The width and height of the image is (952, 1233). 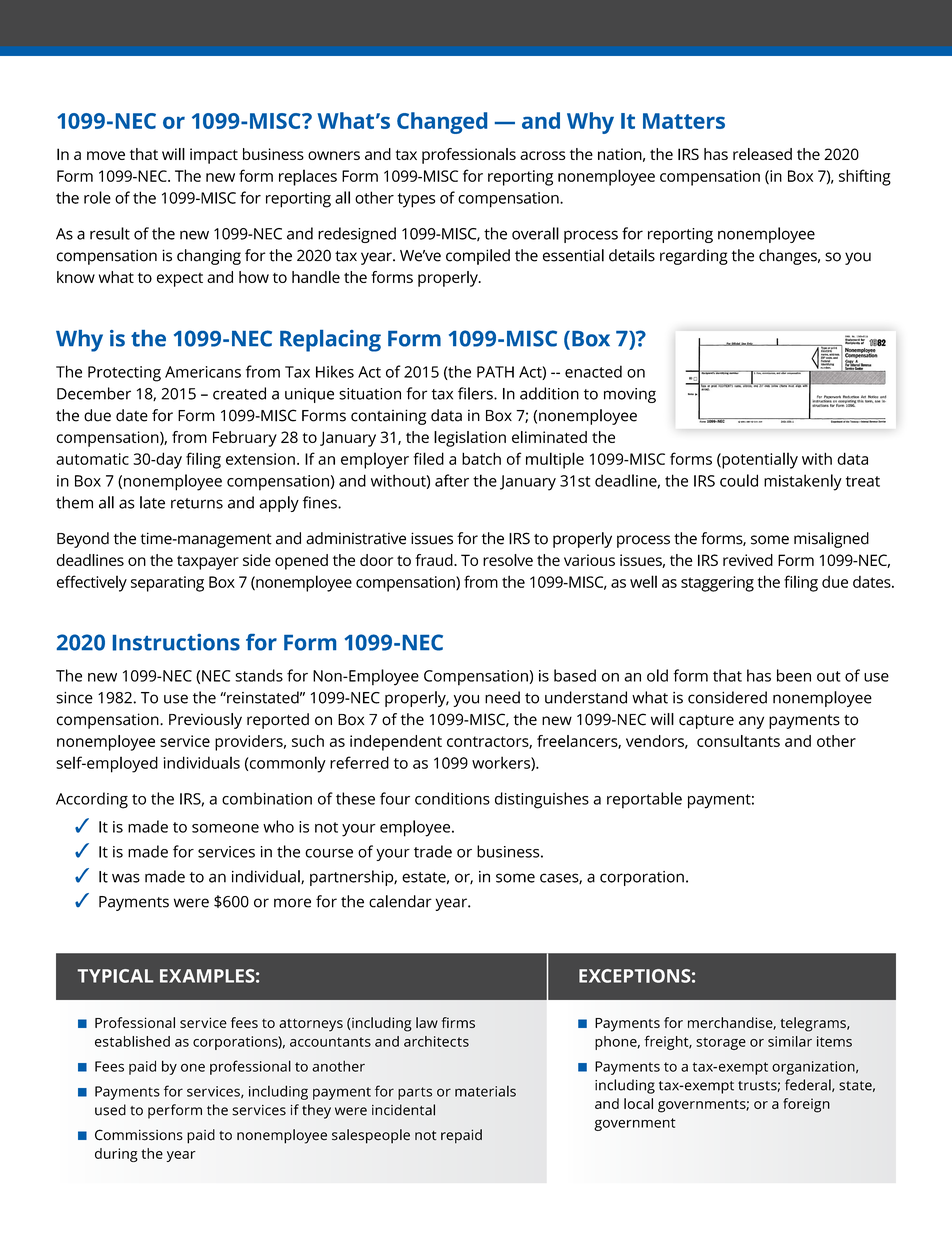 What do you see at coordinates (203, 372) in the image?
I see `Americans` at bounding box center [203, 372].
